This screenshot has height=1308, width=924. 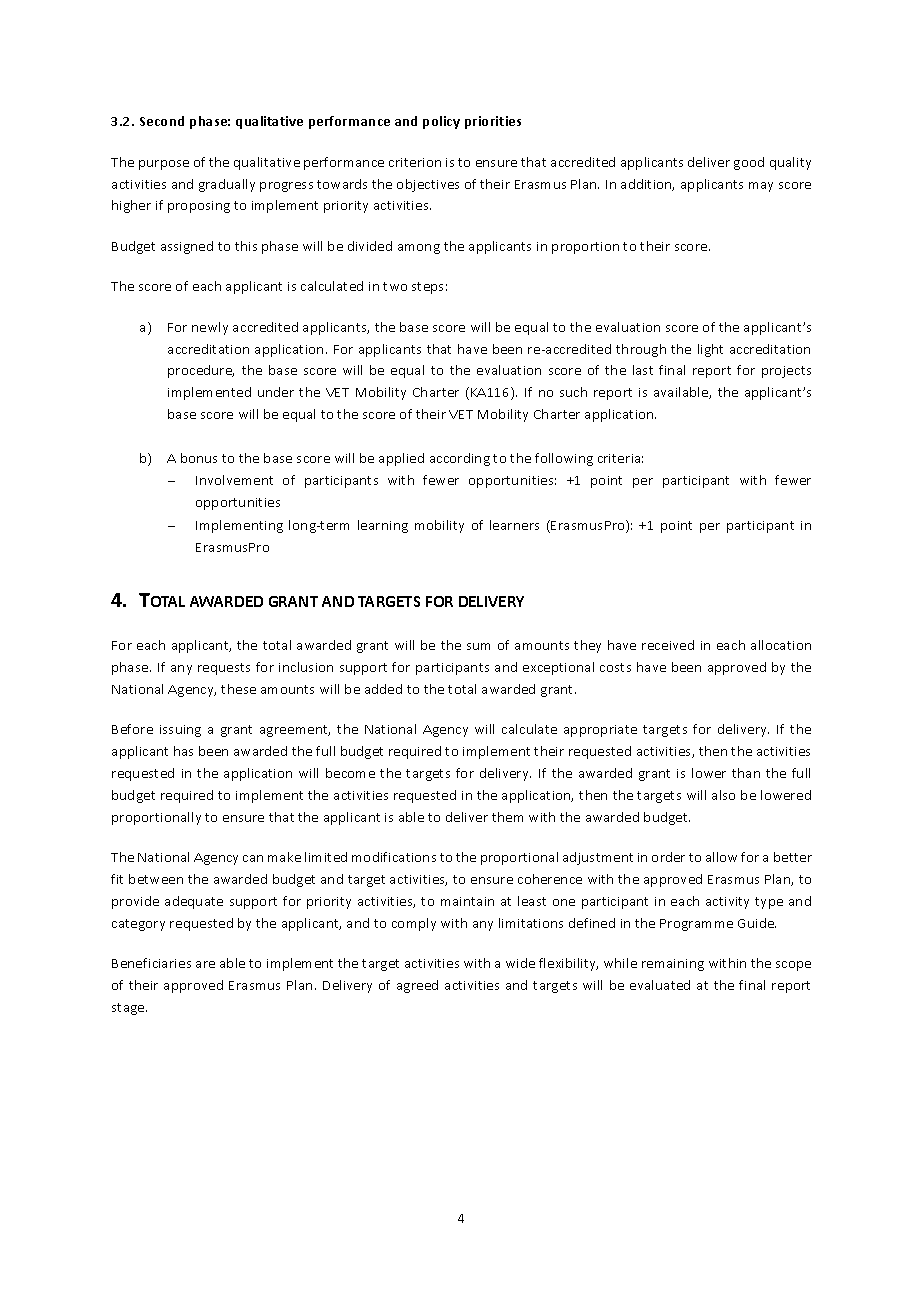 What do you see at coordinates (514, 525) in the screenshot?
I see `learners` at bounding box center [514, 525].
